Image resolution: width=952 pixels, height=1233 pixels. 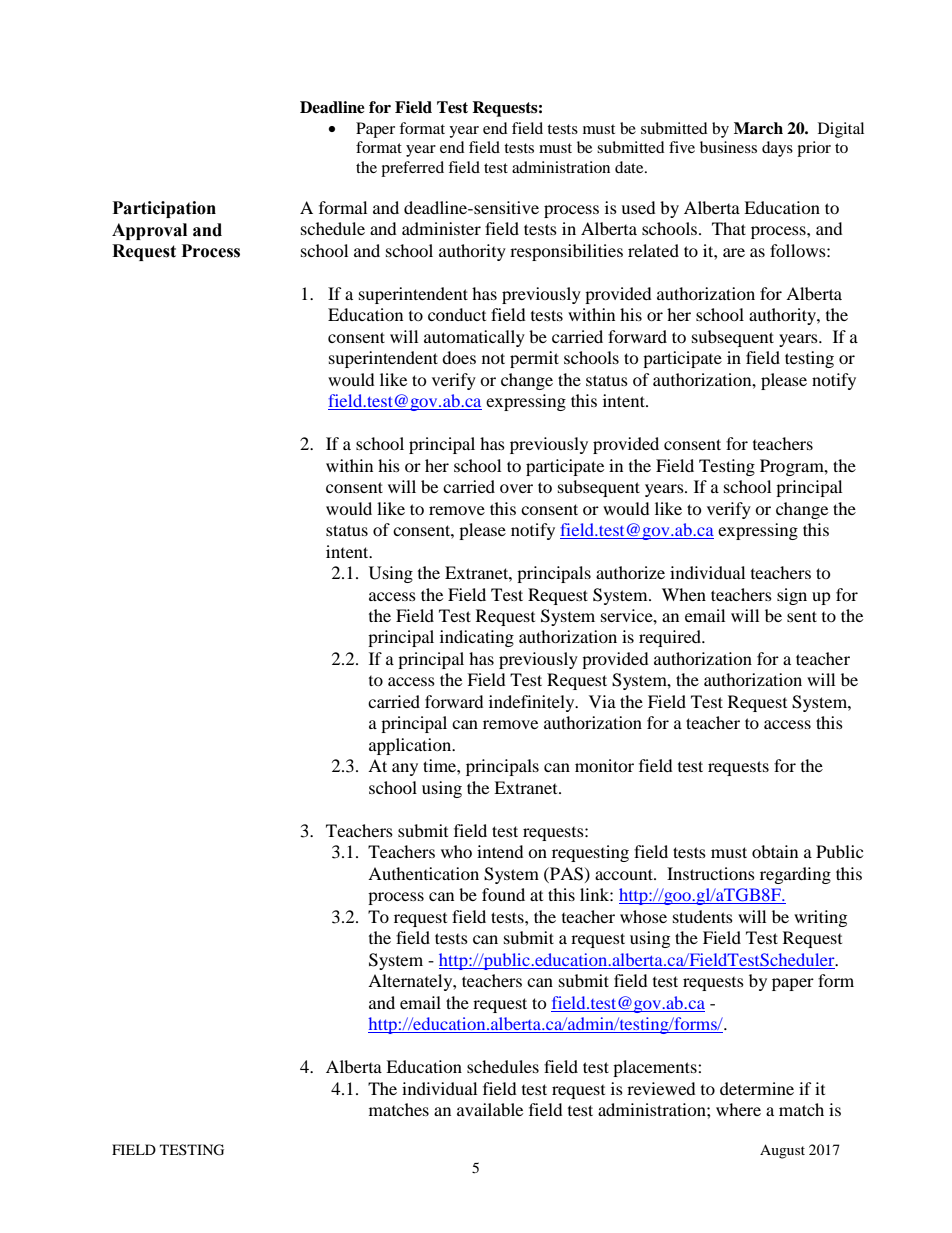 What do you see at coordinates (412, 169) in the document?
I see `preferred` at bounding box center [412, 169].
